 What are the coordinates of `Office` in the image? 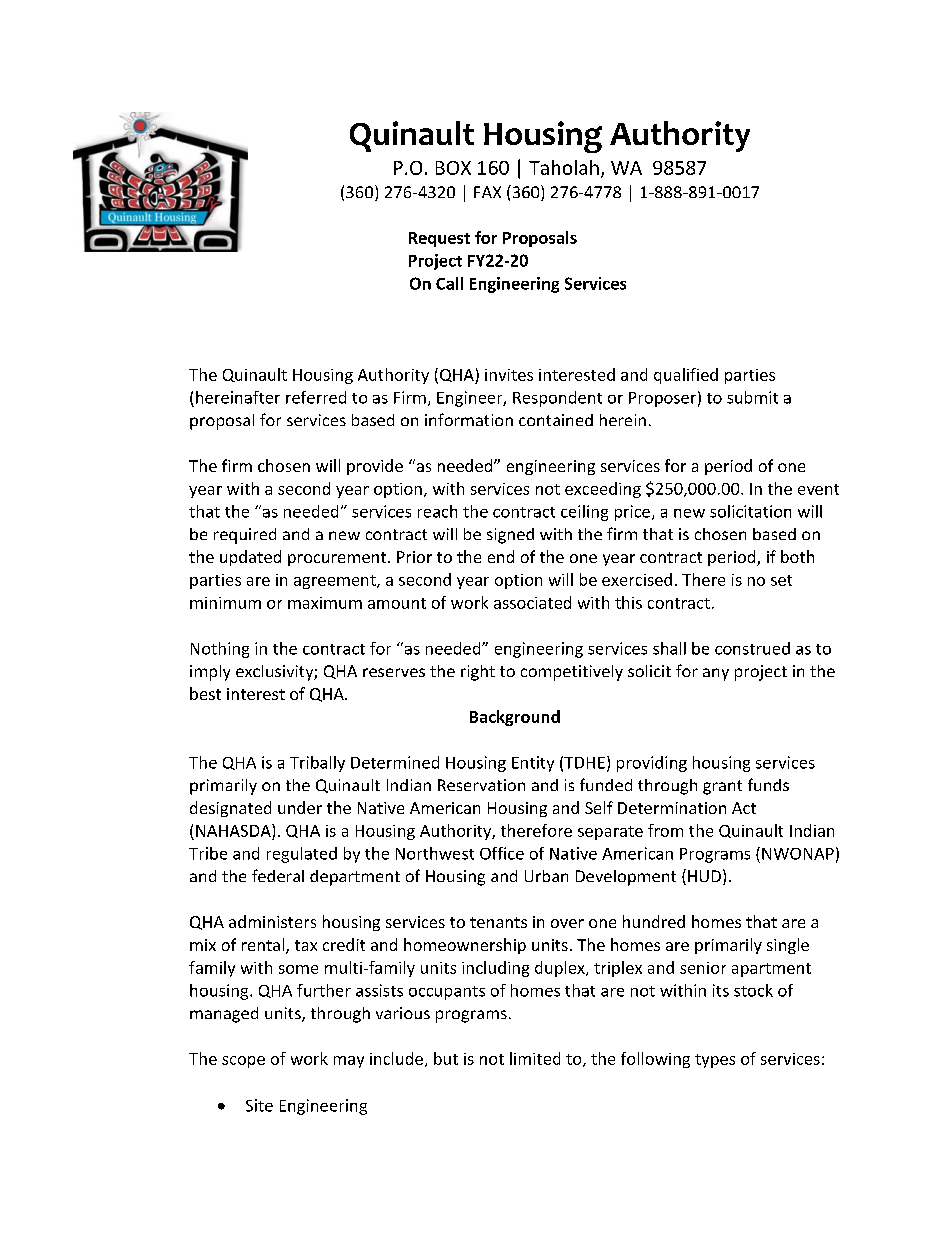 It's located at (502, 853).
